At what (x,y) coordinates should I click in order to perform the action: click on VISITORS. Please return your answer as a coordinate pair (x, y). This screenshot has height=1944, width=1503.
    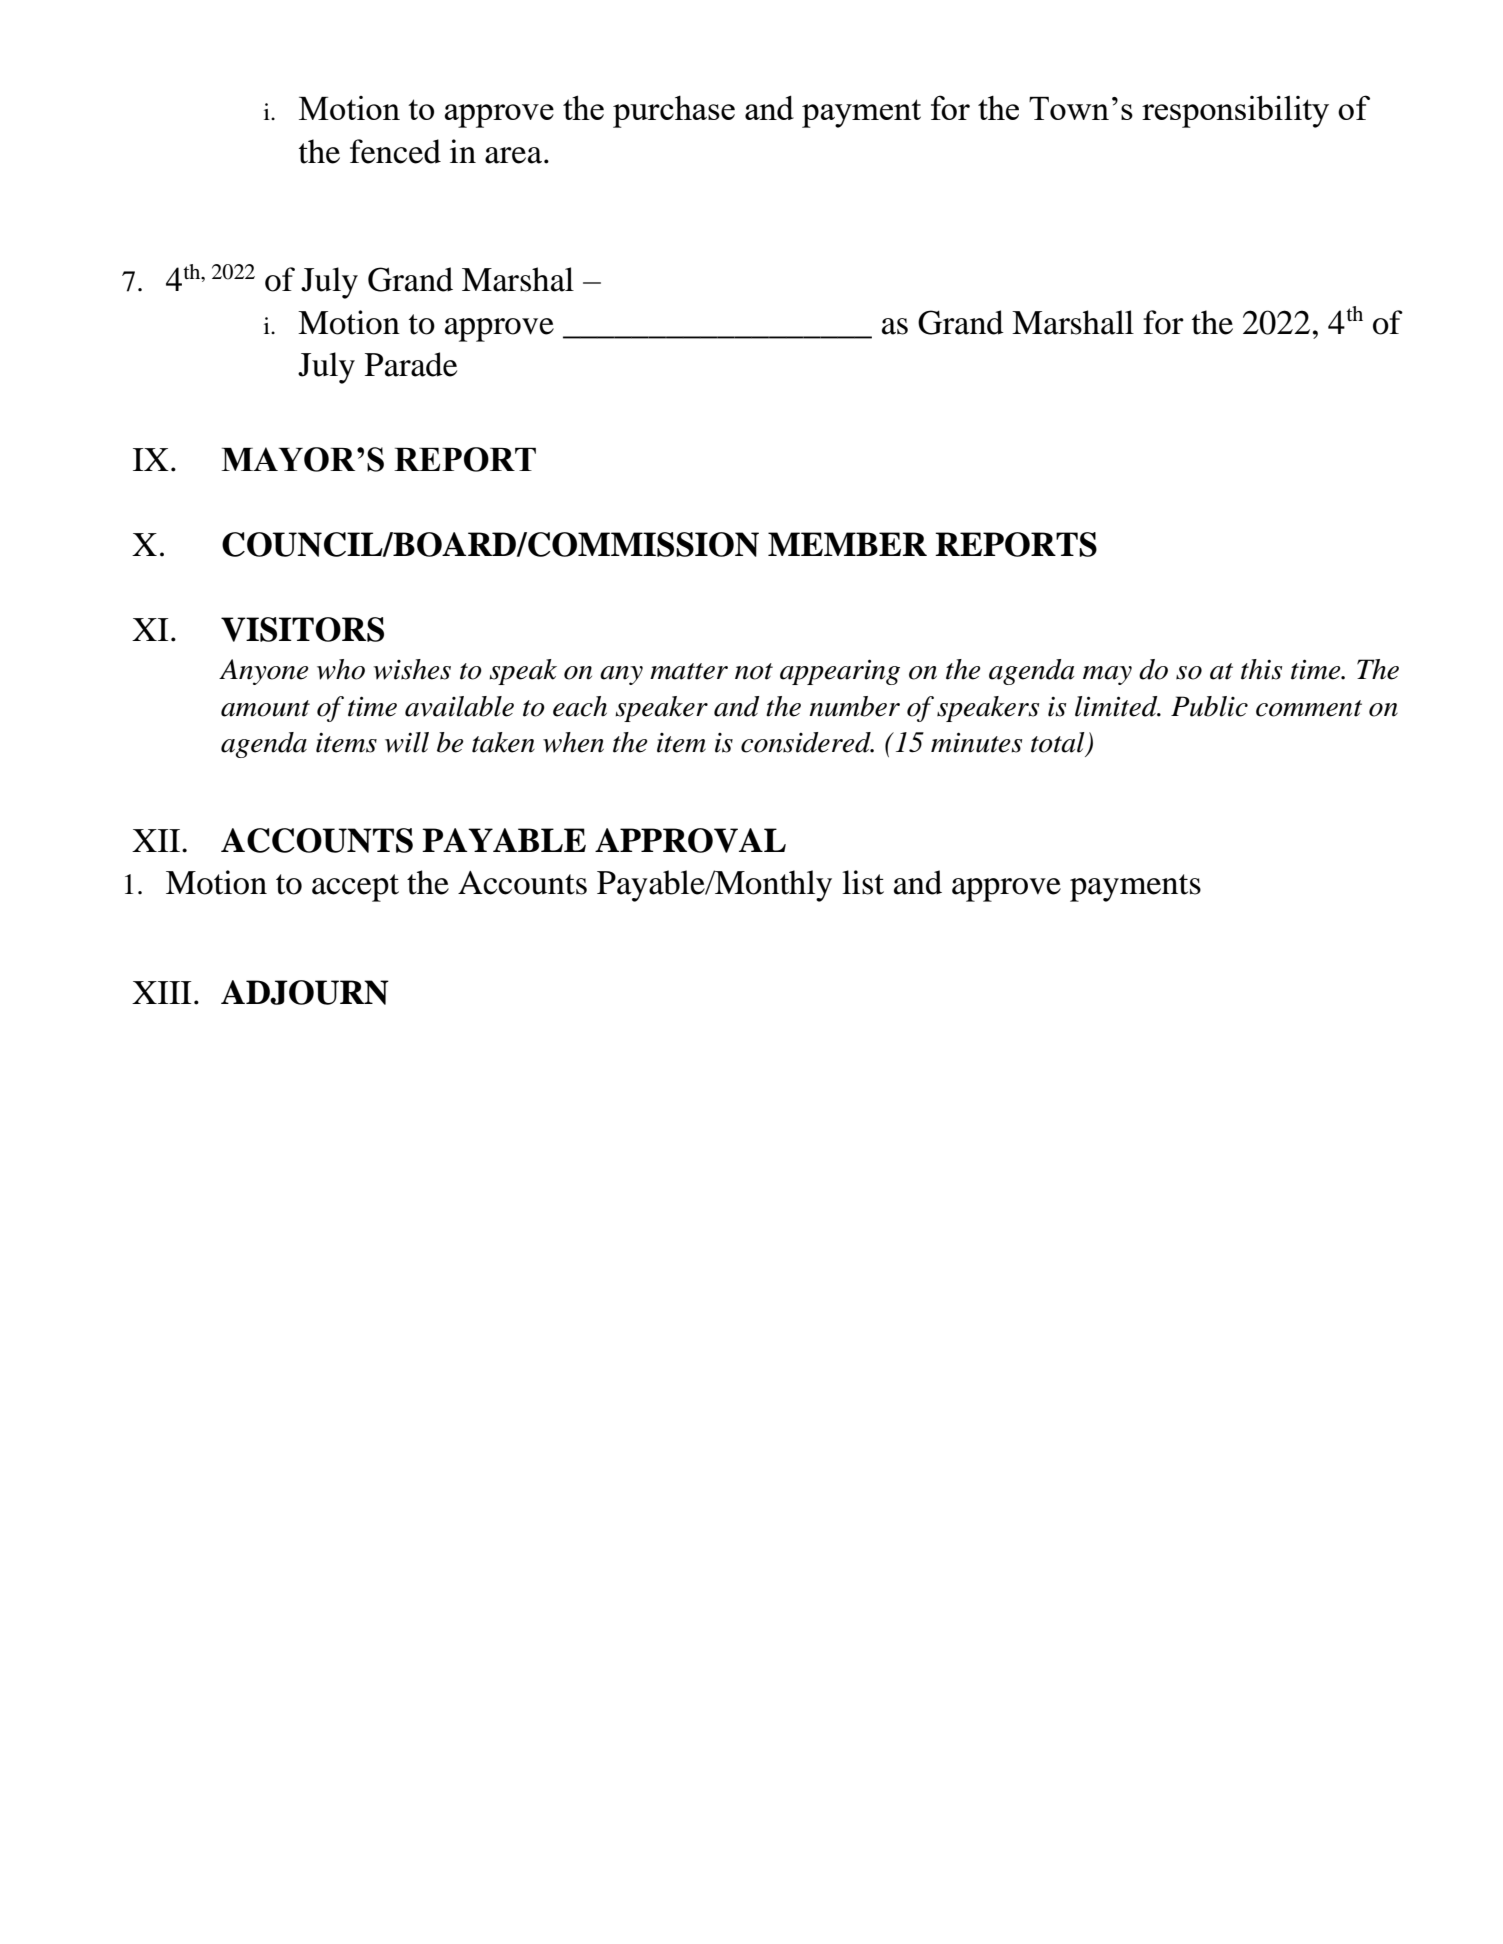
    Looking at the image, I should click on (302, 629).
